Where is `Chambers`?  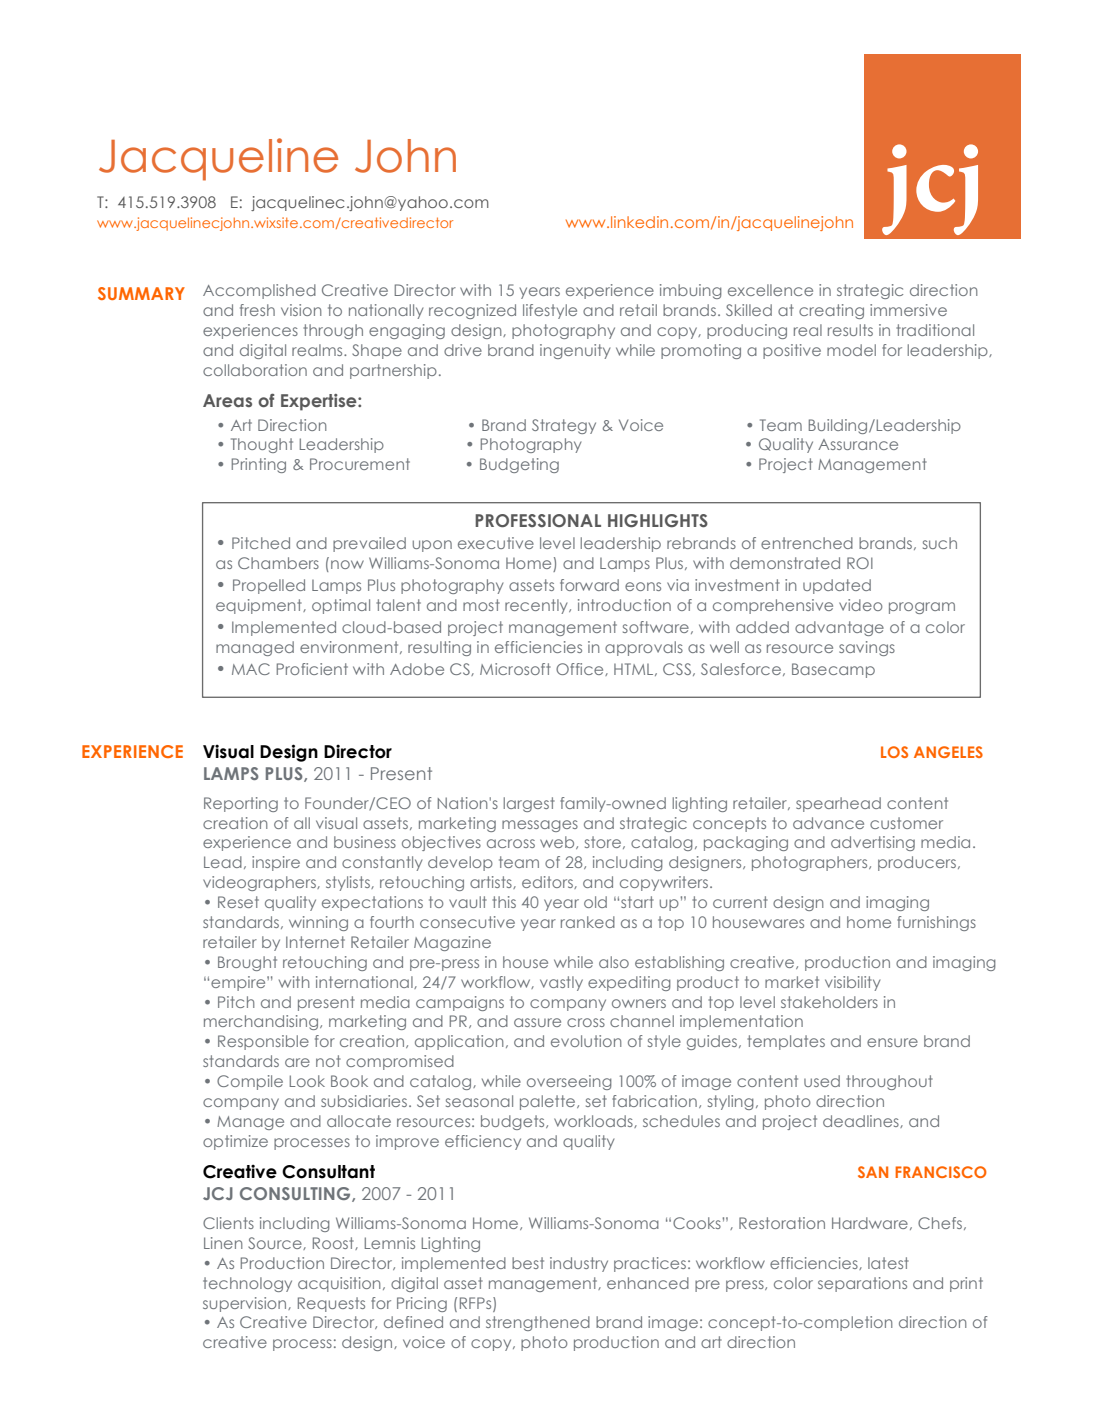
Chambers is located at coordinates (278, 563).
